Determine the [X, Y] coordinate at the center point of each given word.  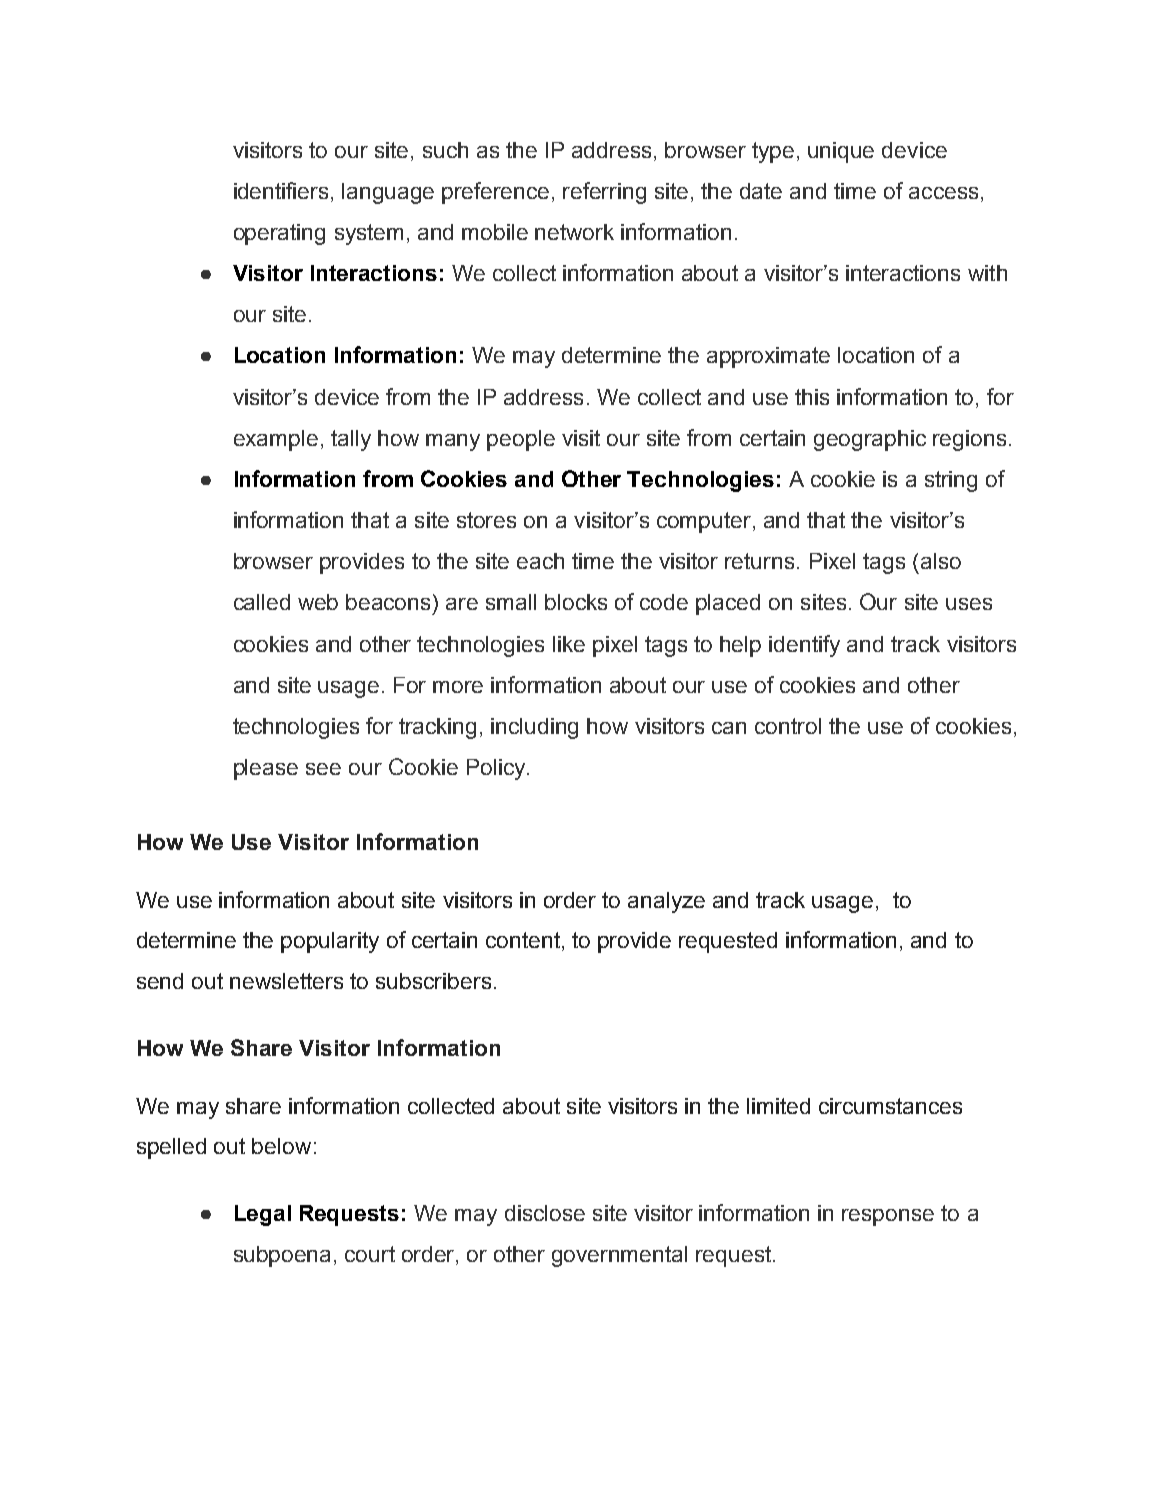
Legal [263, 1215]
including [534, 728]
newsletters [286, 981]
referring [604, 193]
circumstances [890, 1106]
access [943, 193]
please [266, 769]
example [276, 440]
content [523, 940]
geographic [870, 440]
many [453, 442]
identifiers [281, 190]
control [788, 726]
